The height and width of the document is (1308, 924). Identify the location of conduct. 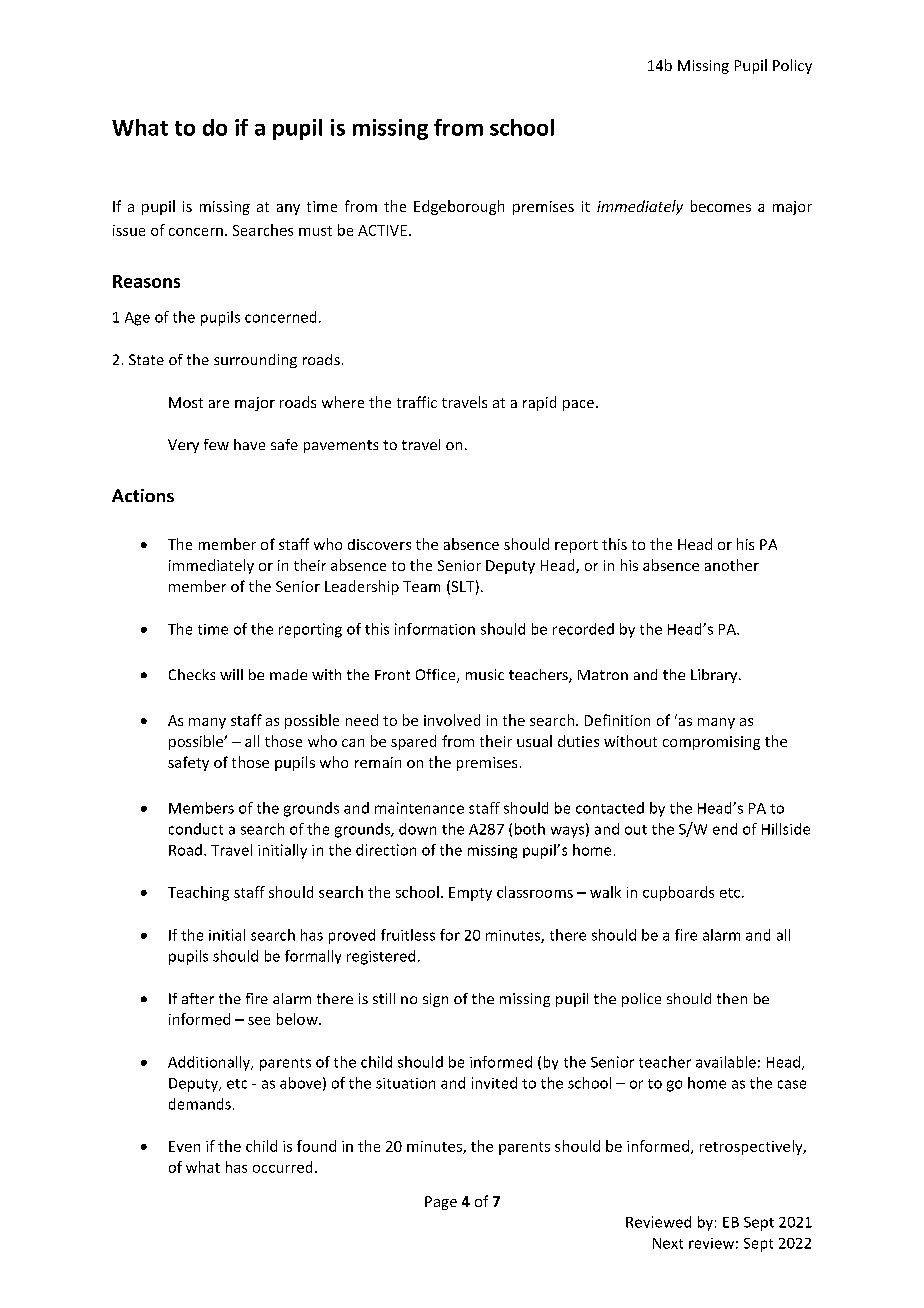
(196, 829).
